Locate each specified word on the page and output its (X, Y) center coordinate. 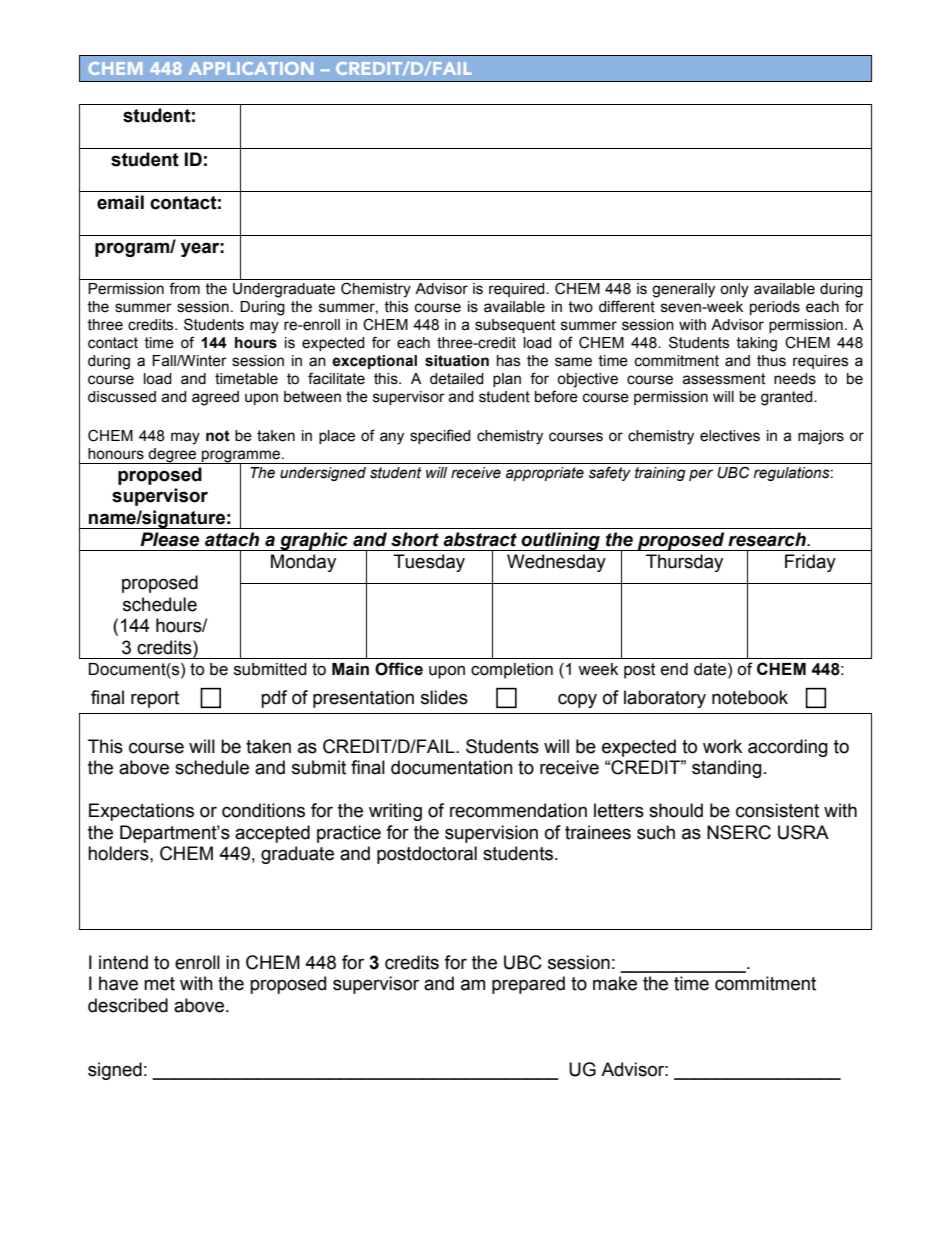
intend (123, 962)
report (155, 699)
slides (444, 697)
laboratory (665, 699)
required (518, 290)
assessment (723, 379)
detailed (457, 379)
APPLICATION (251, 68)
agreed (215, 398)
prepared (528, 985)
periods (775, 308)
